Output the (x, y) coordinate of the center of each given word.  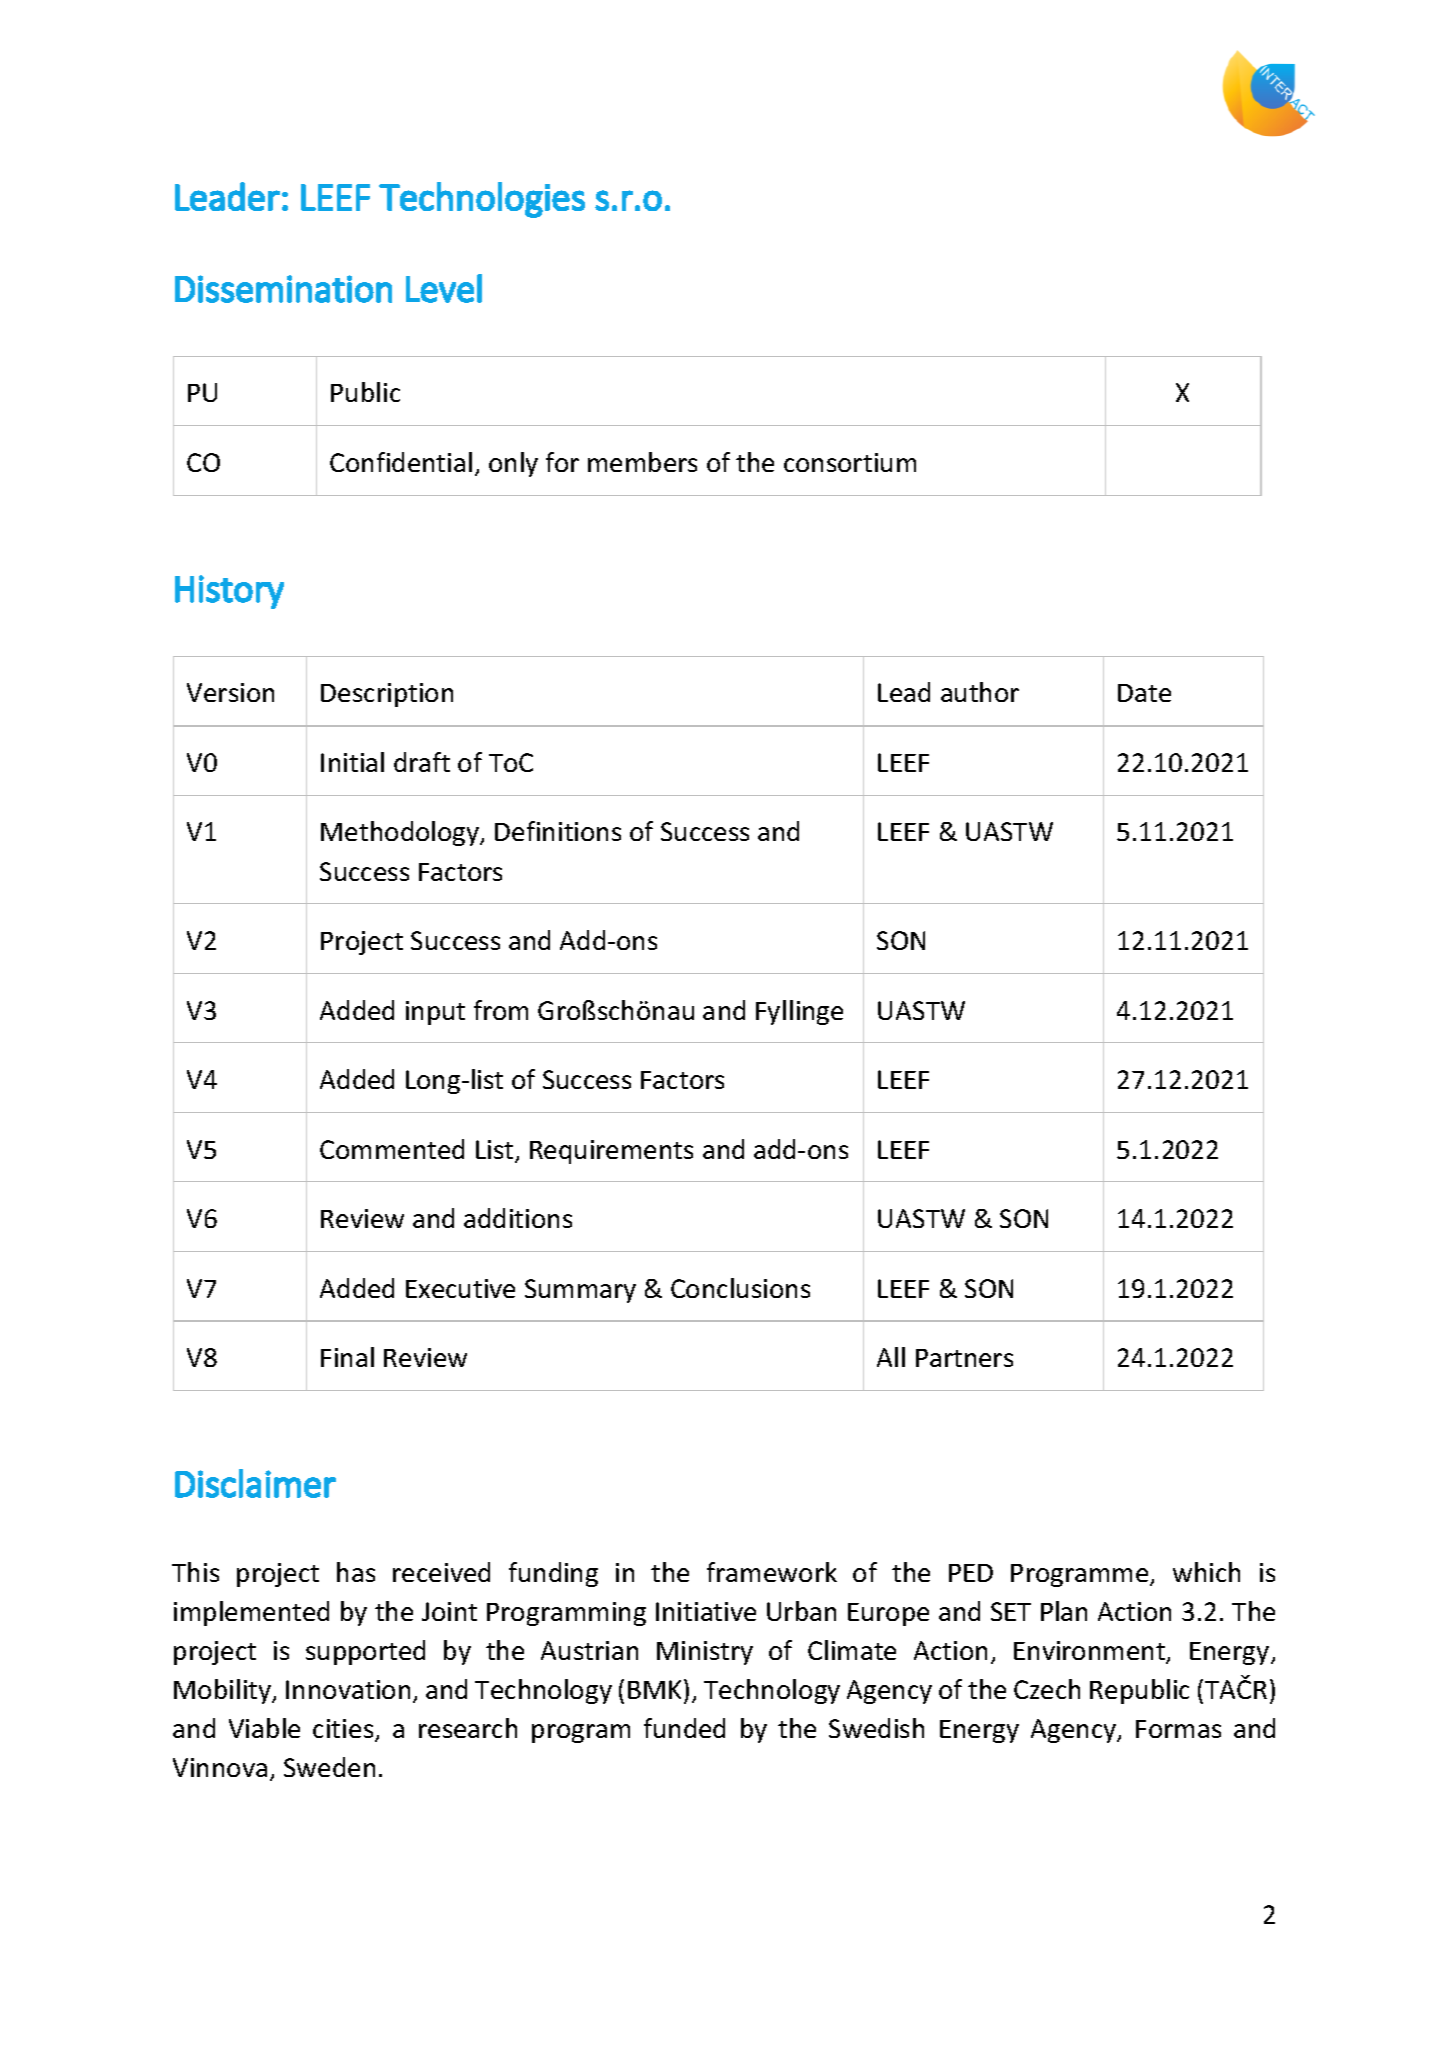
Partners (964, 1358)
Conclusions (740, 1288)
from (501, 1010)
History (229, 592)
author (980, 692)
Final (347, 1357)
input (435, 1013)
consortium (850, 462)
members (642, 462)
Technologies (482, 200)
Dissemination (283, 289)
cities (344, 1730)
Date (1144, 693)
